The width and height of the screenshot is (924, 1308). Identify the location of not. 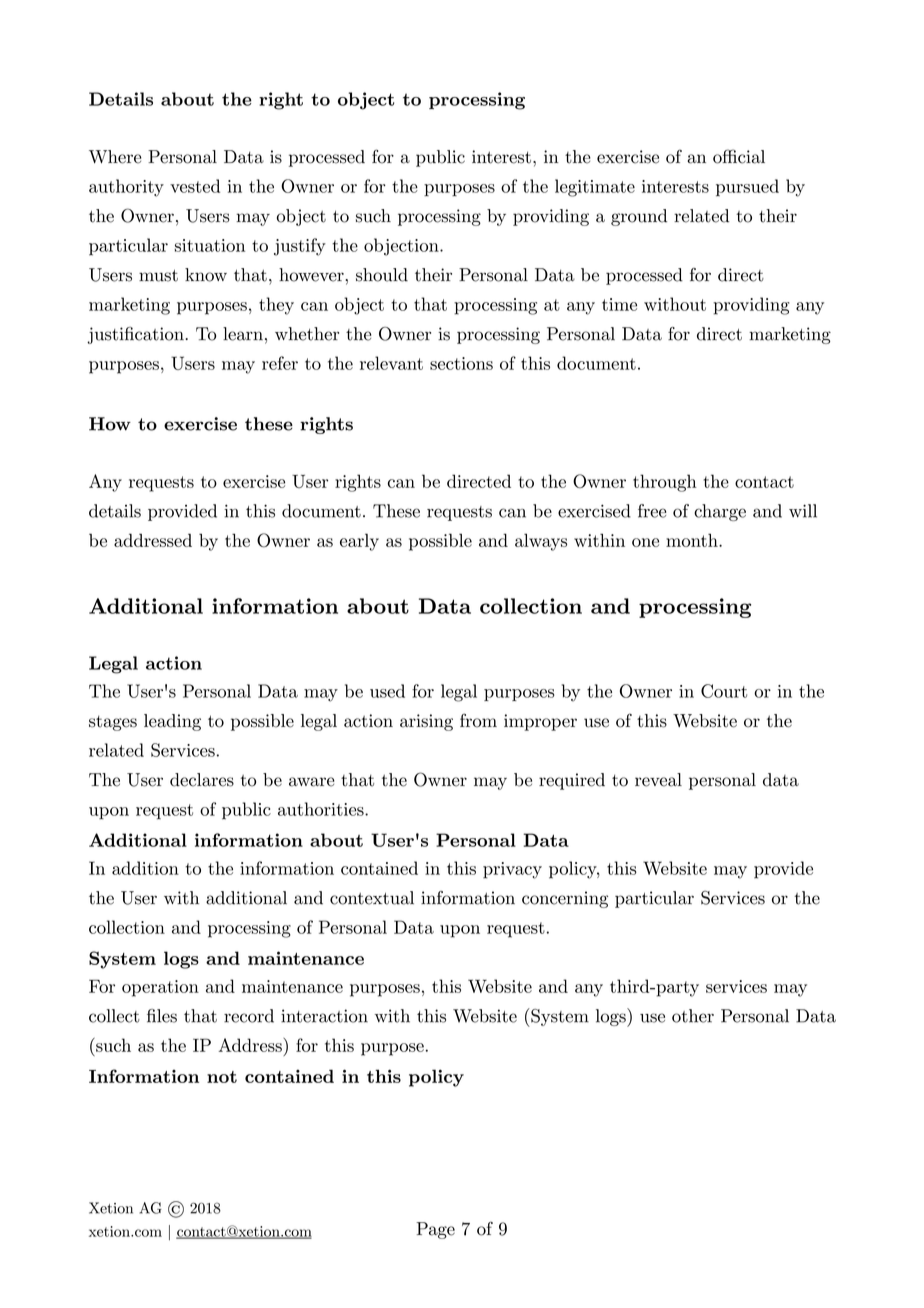
(222, 1077).
